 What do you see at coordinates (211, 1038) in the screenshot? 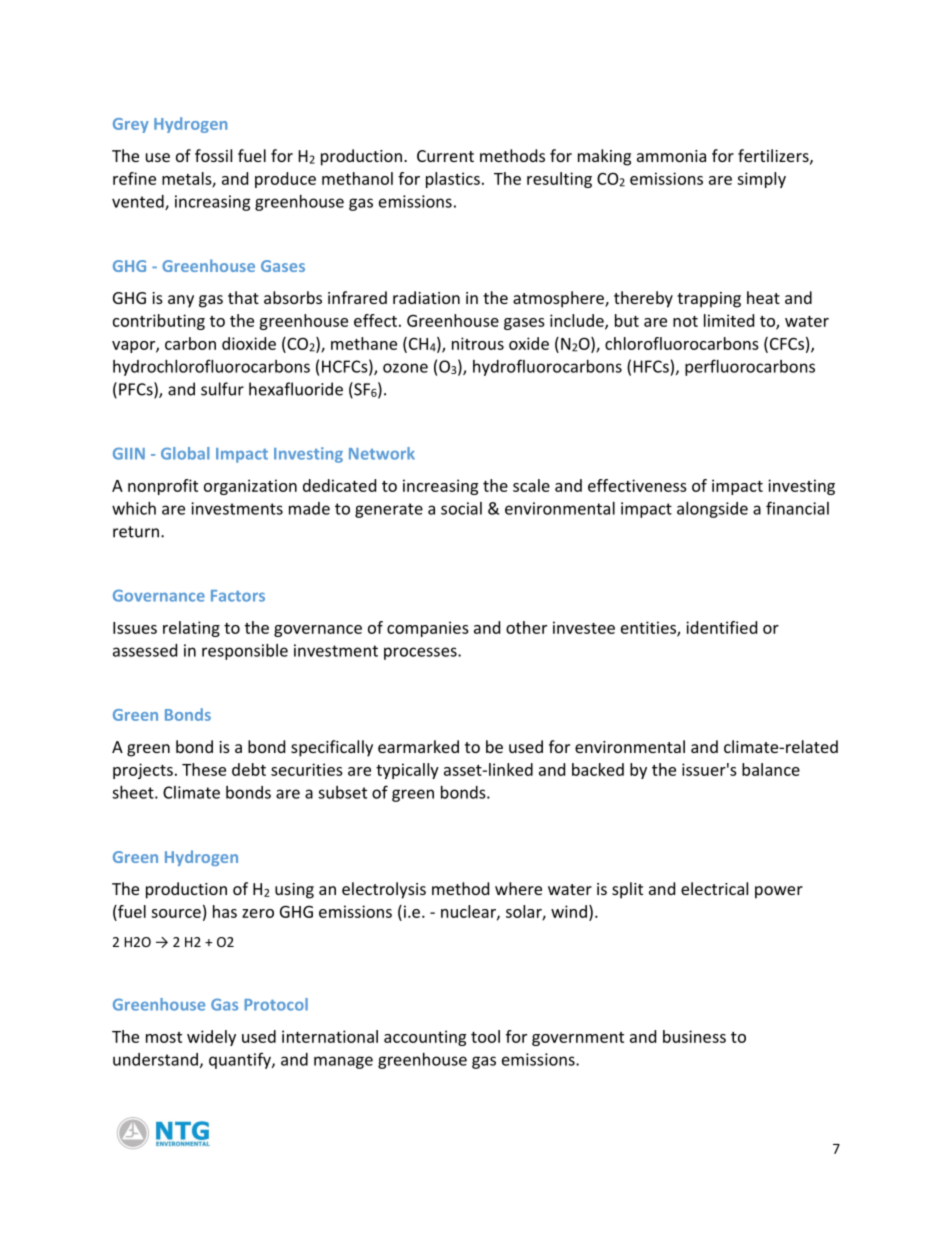
I see `widely` at bounding box center [211, 1038].
